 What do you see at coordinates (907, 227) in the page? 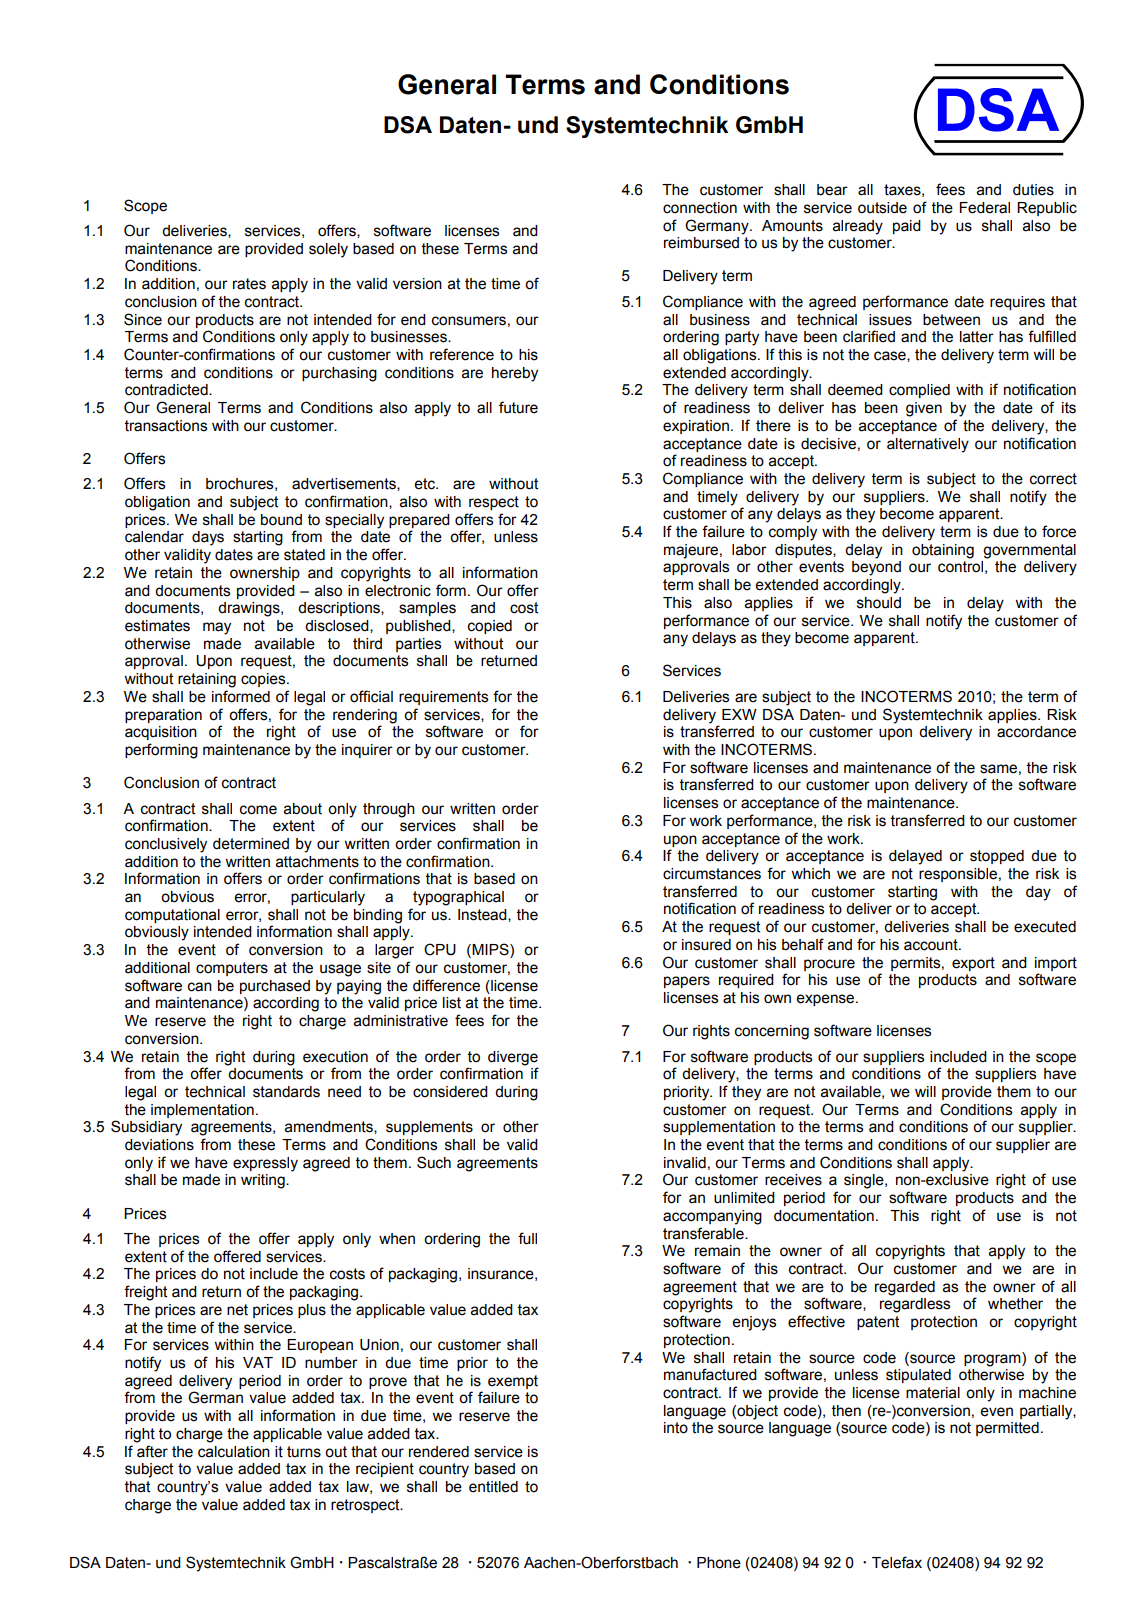
I see `paid` at bounding box center [907, 227].
